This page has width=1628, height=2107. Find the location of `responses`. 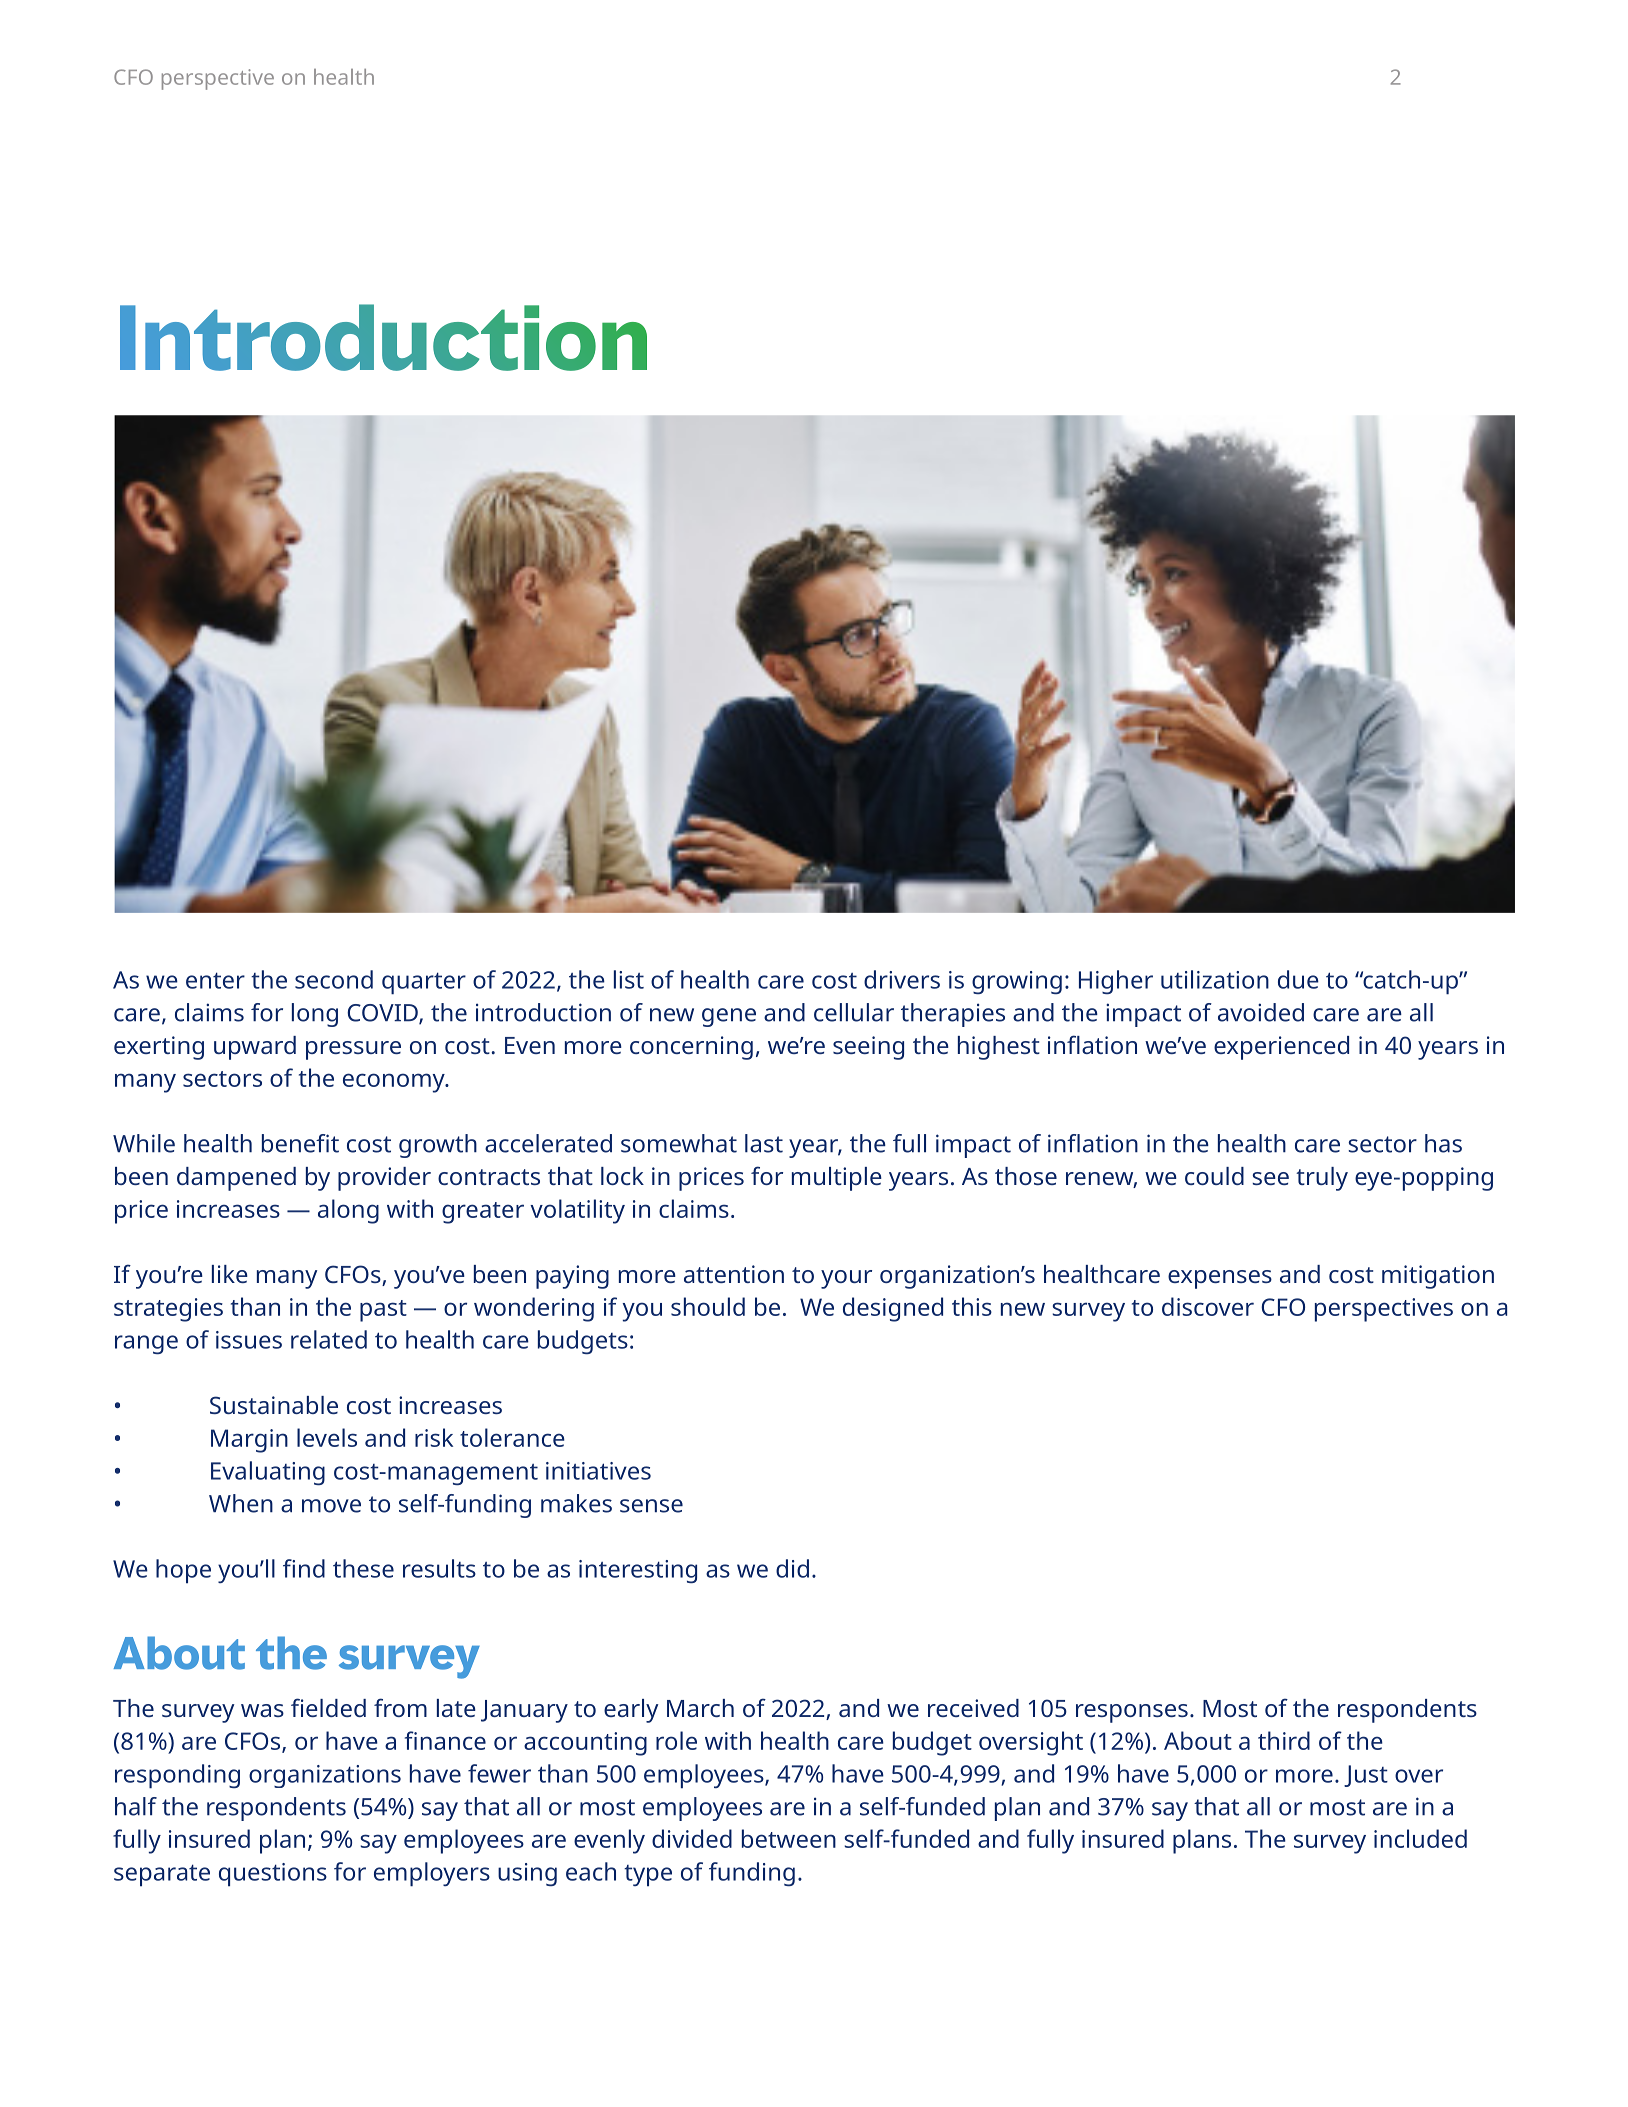

responses is located at coordinates (1132, 1713).
